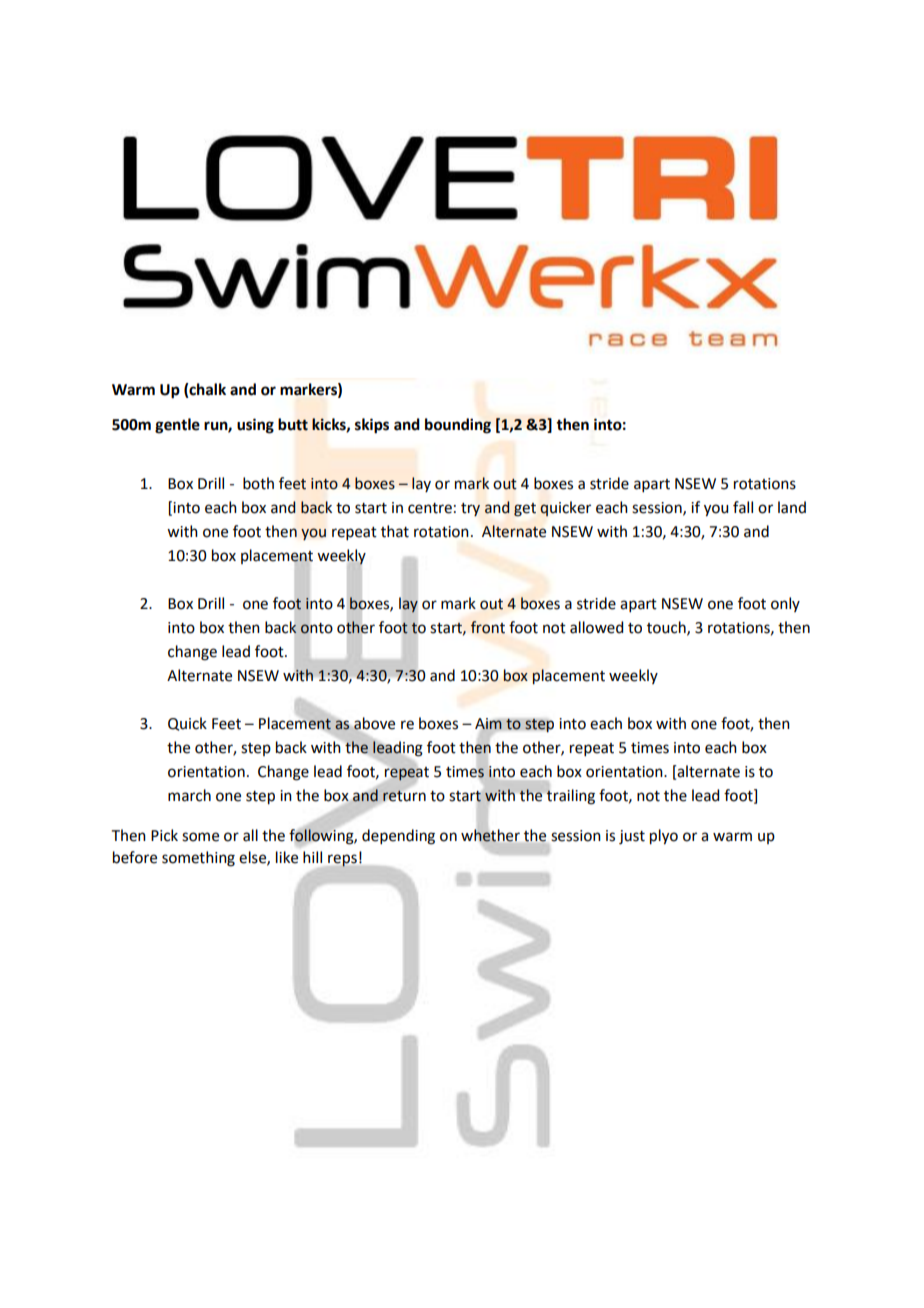 The width and height of the screenshot is (924, 1308). I want to click on just, so click(632, 837).
